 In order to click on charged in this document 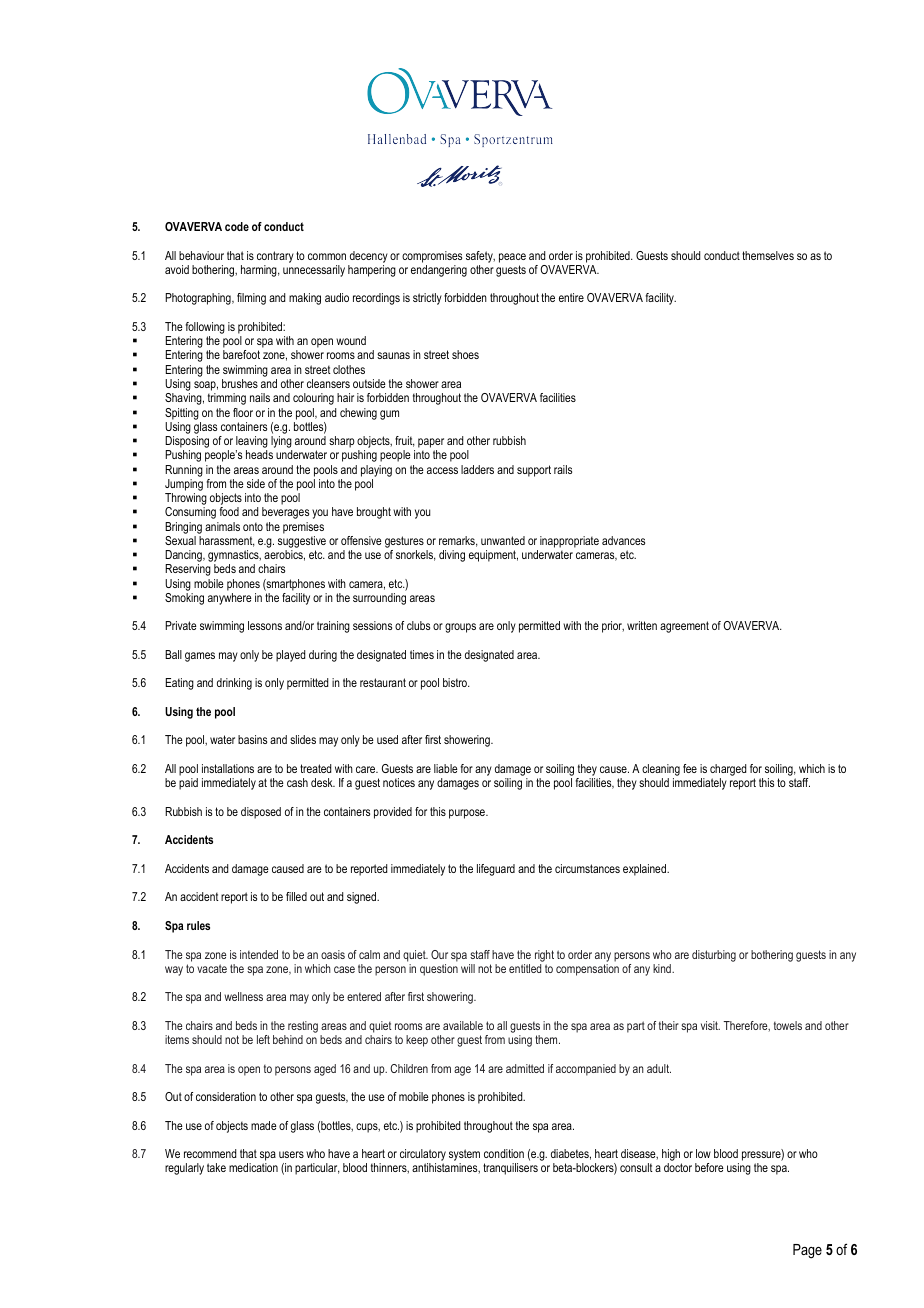, I will do `click(728, 771)`.
